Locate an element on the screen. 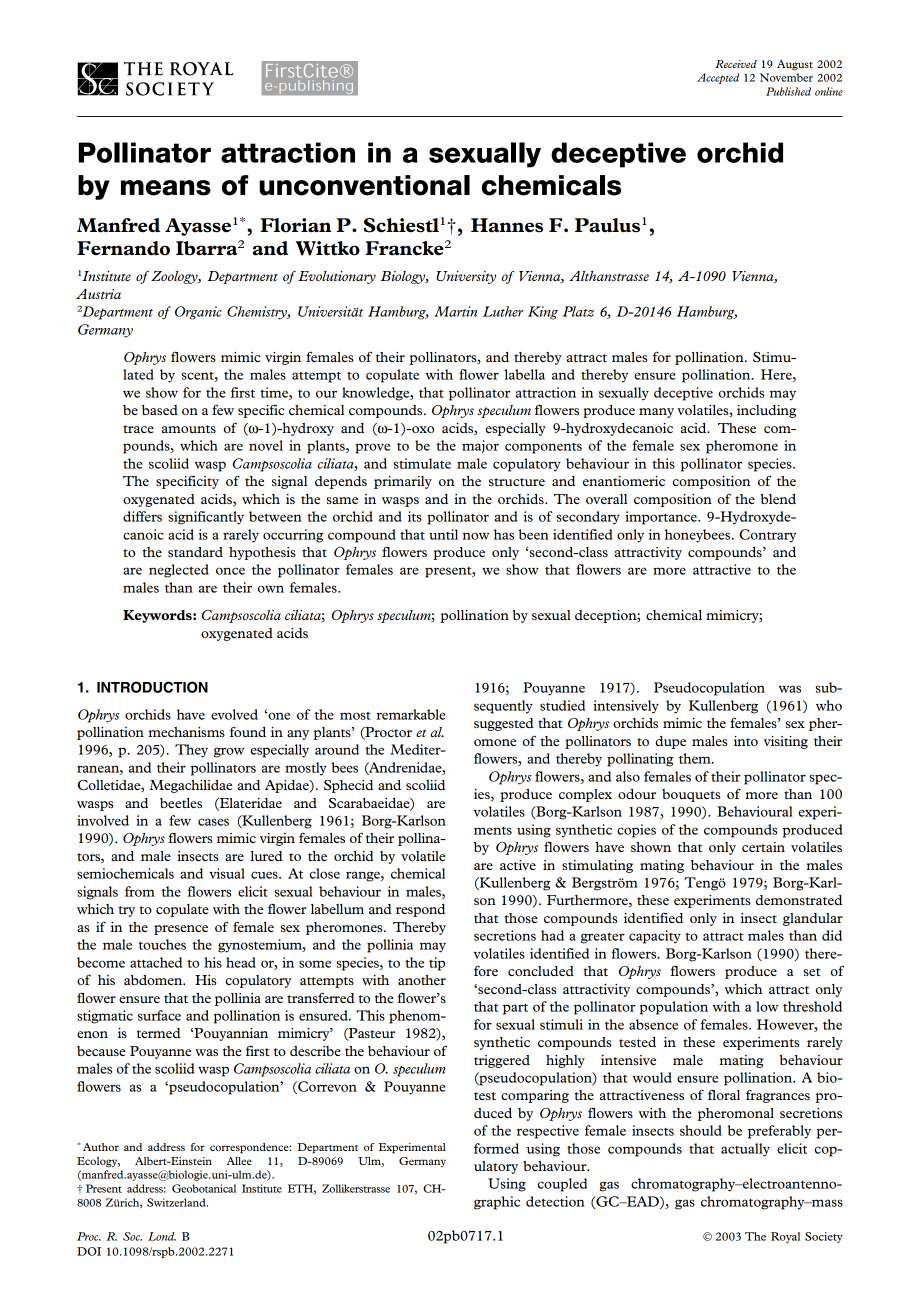  Lond is located at coordinates (162, 1236).
